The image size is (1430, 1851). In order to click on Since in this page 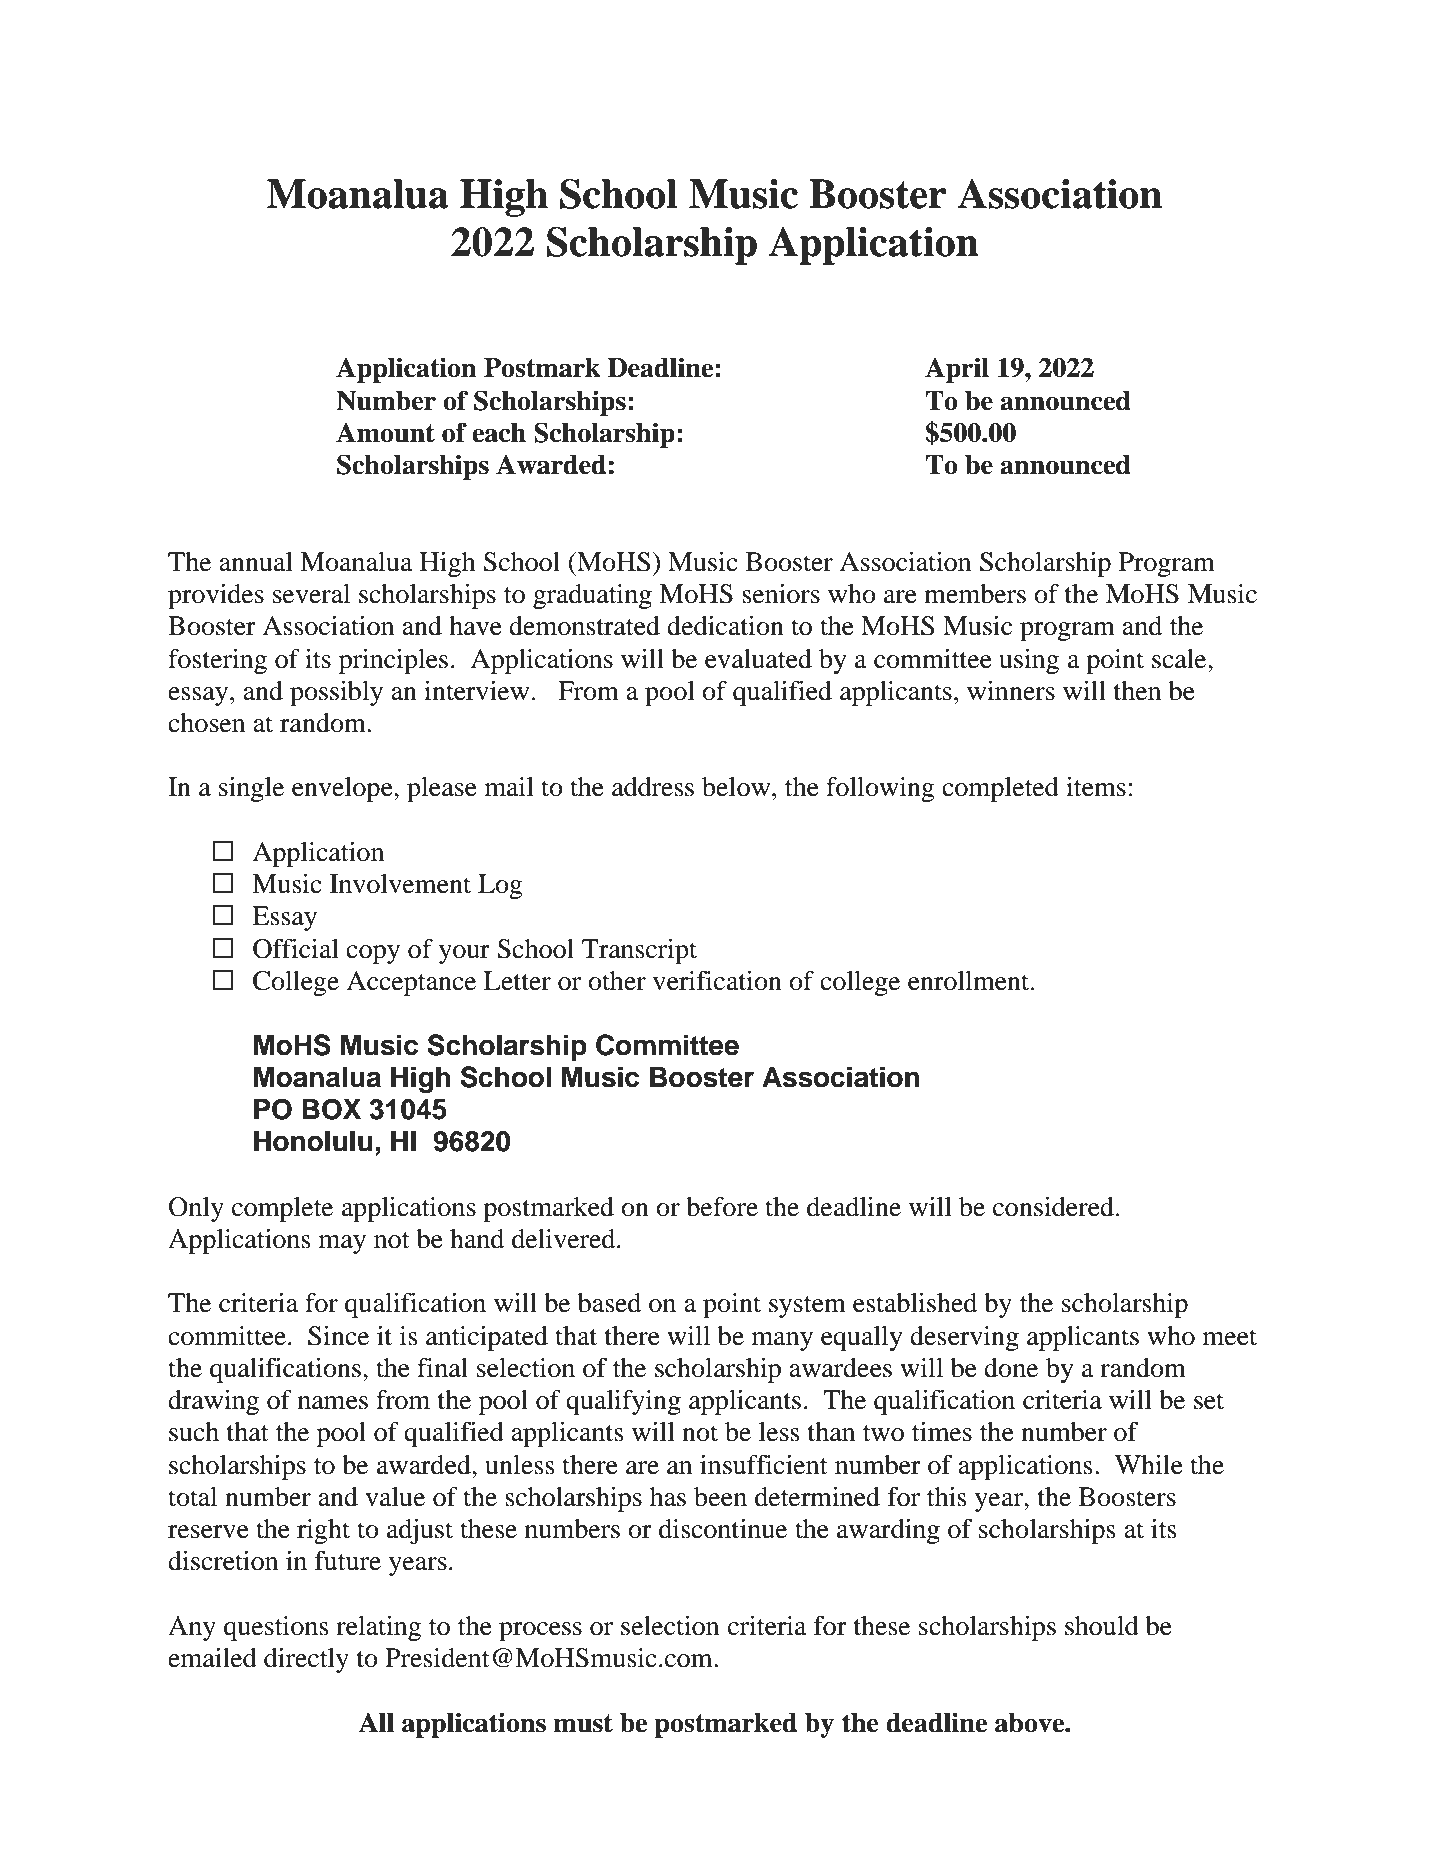, I will do `click(338, 1336)`.
